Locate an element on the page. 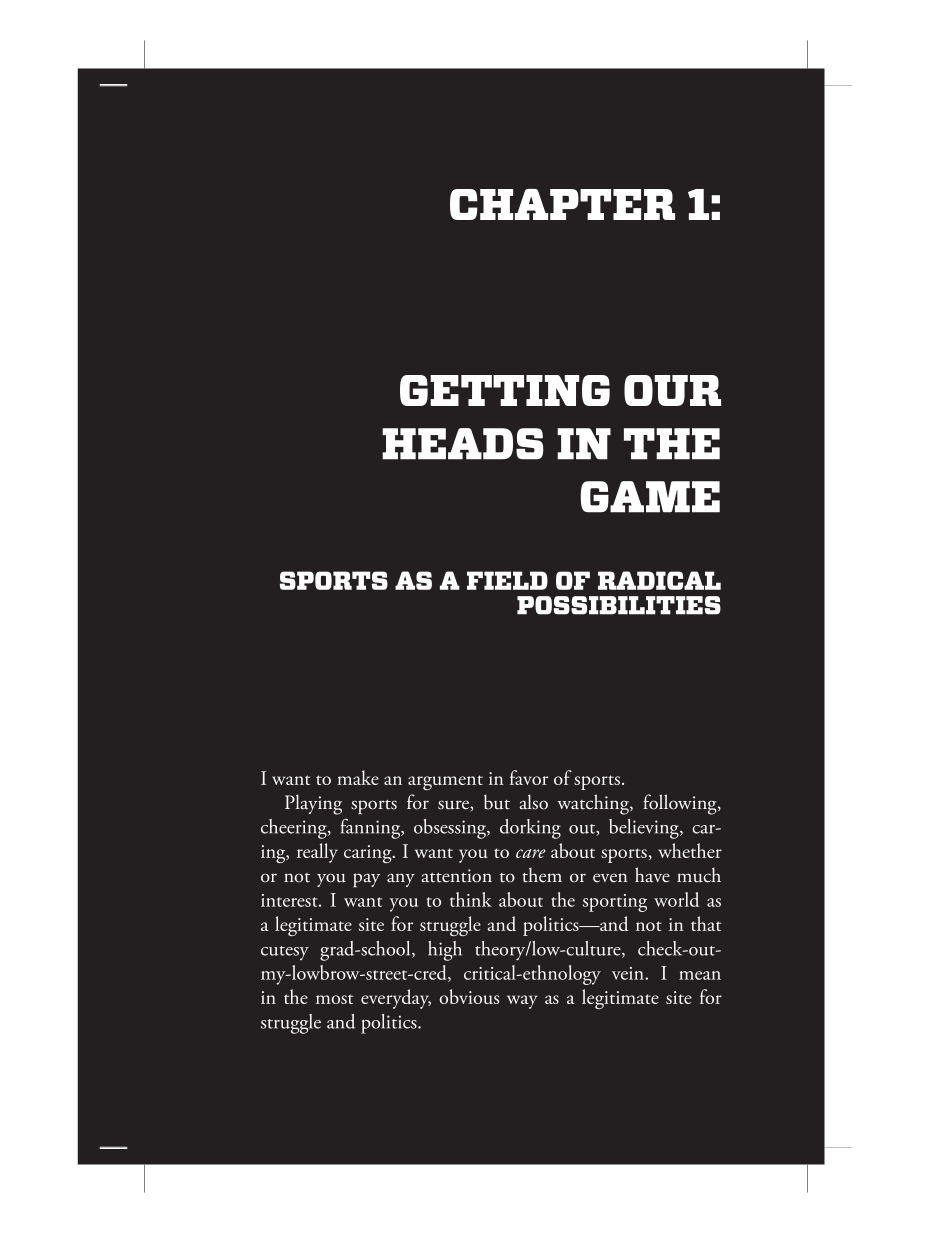 The image size is (952, 1233). obvious is located at coordinates (469, 996).
